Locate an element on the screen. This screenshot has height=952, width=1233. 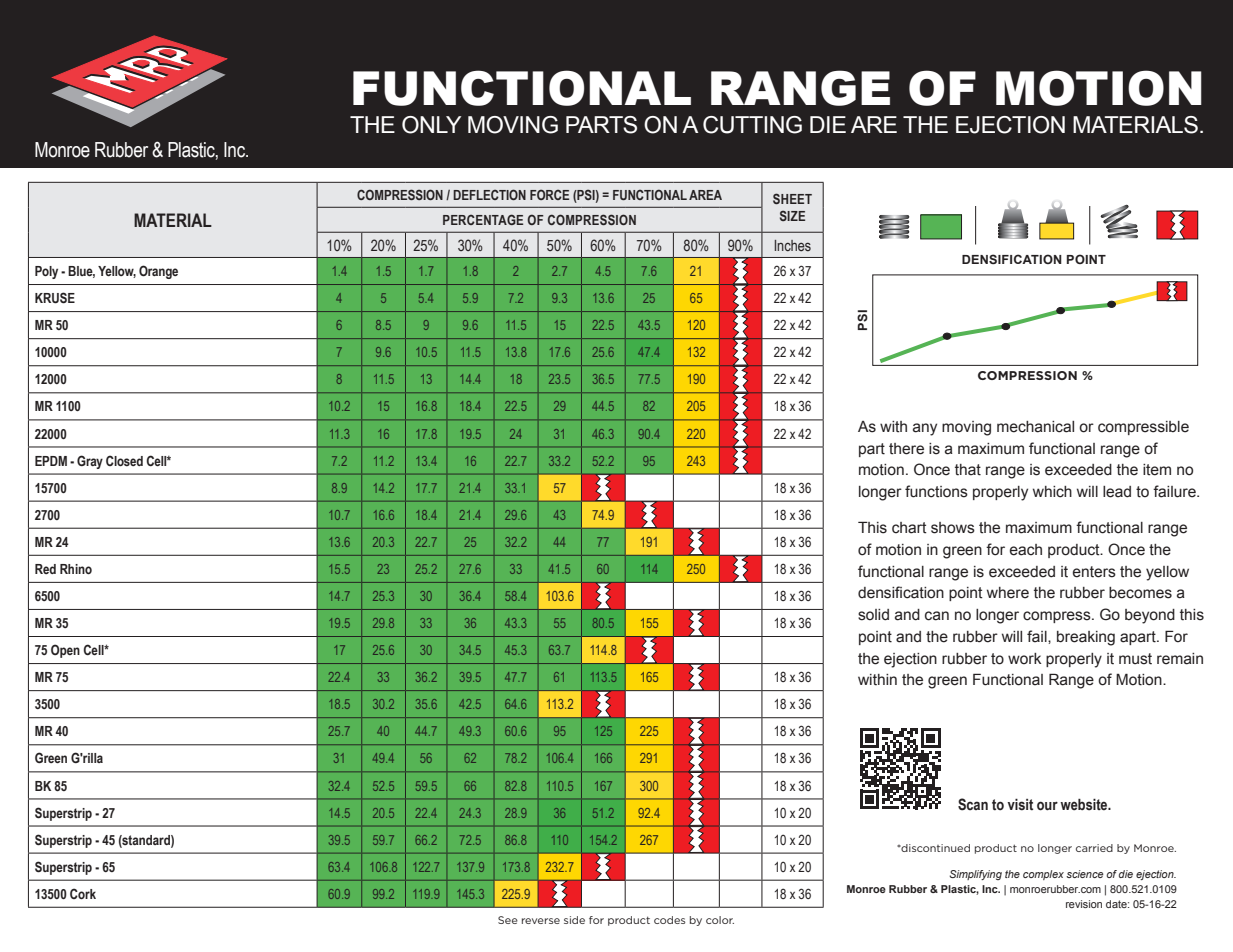
SHEET is located at coordinates (792, 198).
